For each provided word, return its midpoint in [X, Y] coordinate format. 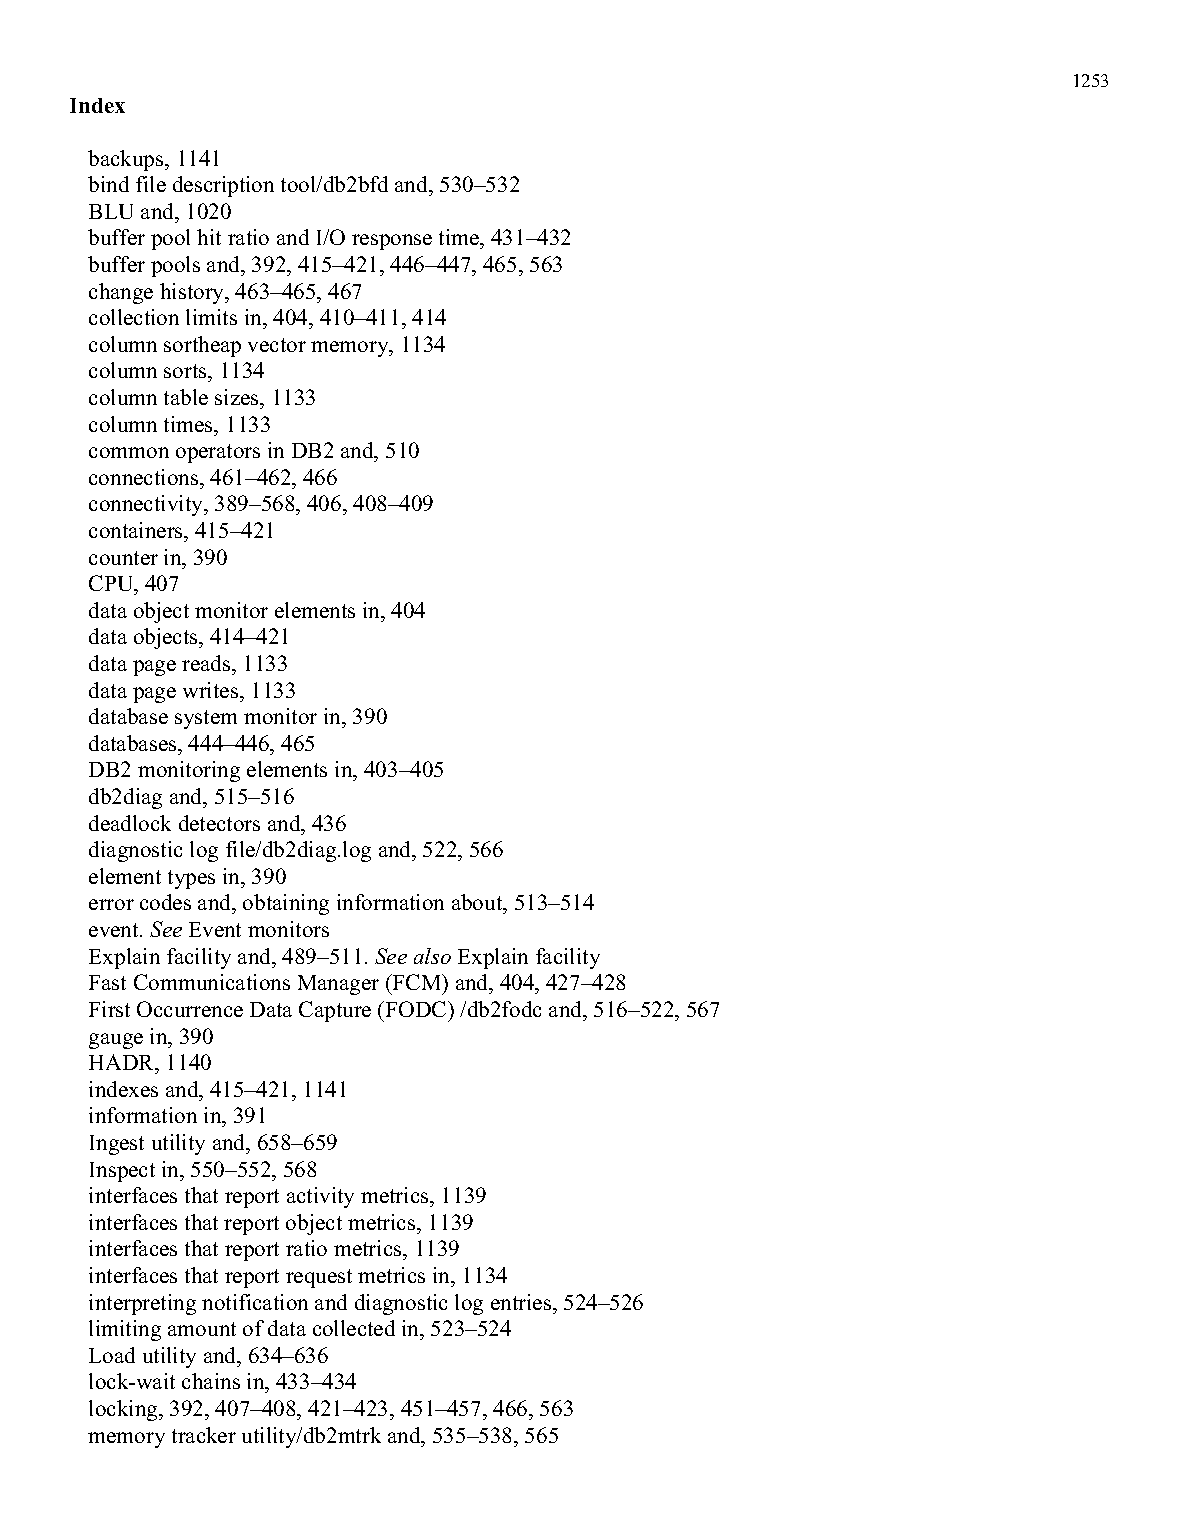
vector [277, 345]
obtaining [286, 904]
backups [127, 160]
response [392, 242]
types [191, 879]
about [478, 904]
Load [112, 1355]
